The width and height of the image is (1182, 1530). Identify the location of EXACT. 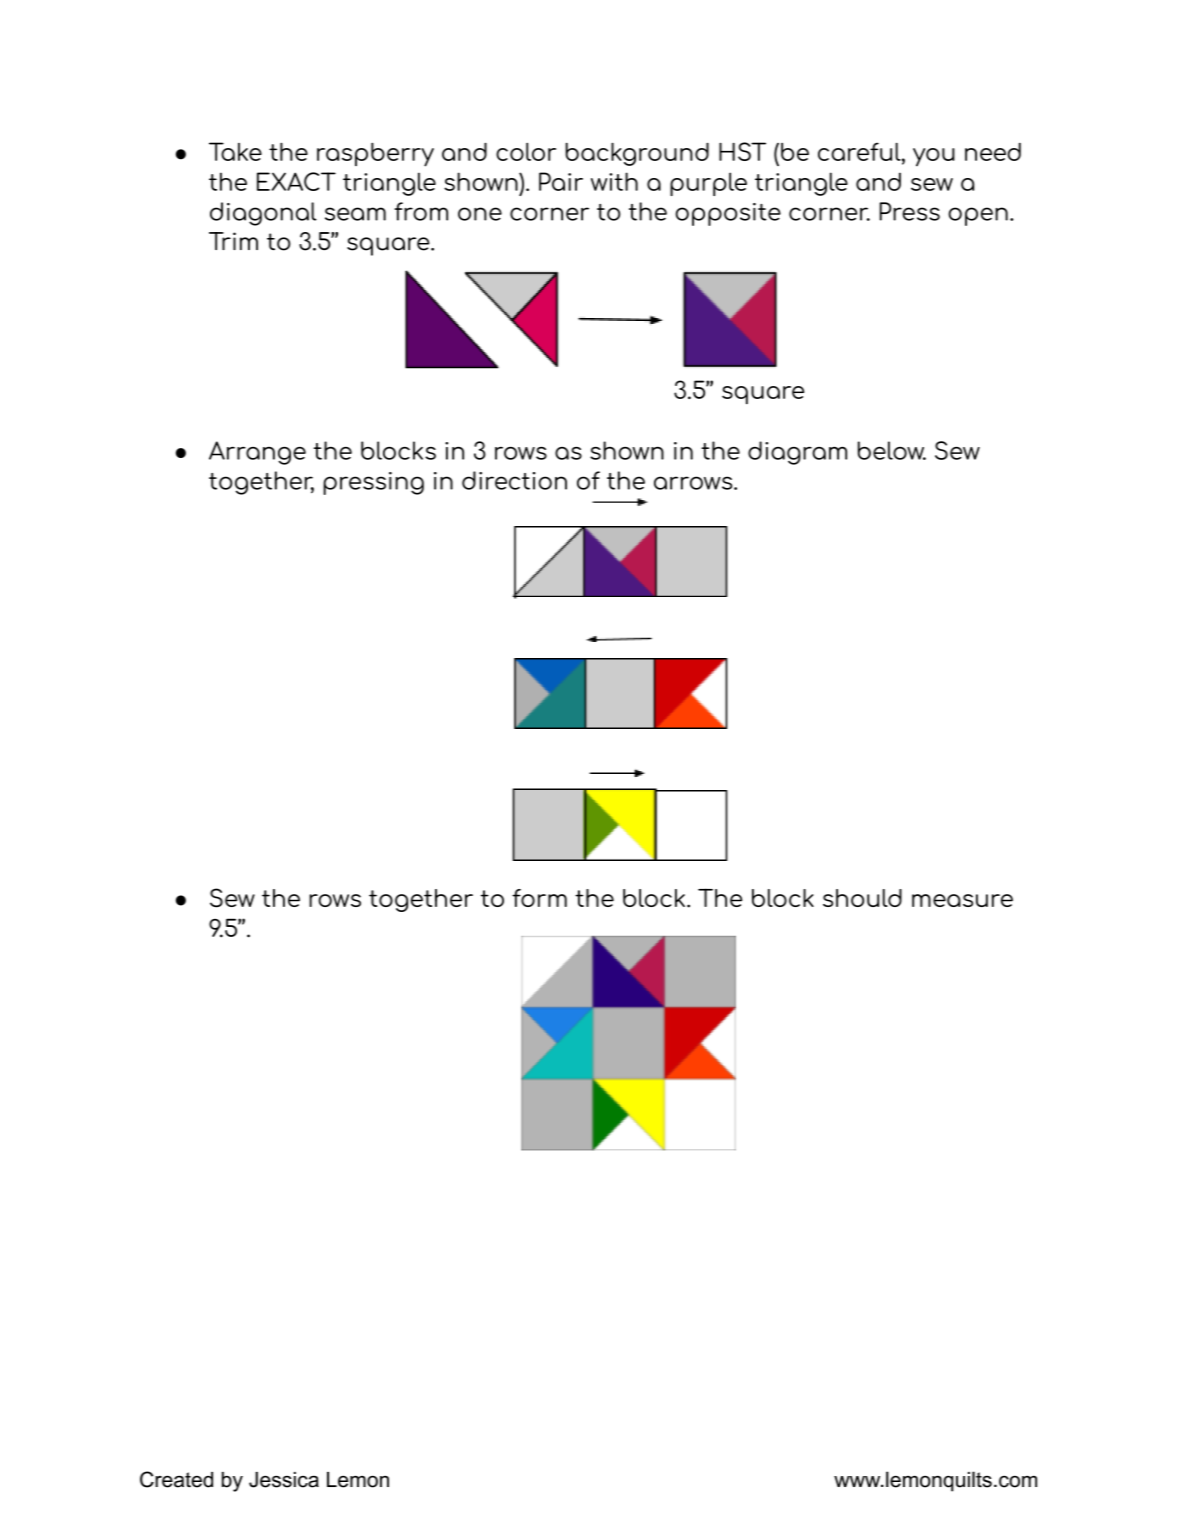
(296, 181).
